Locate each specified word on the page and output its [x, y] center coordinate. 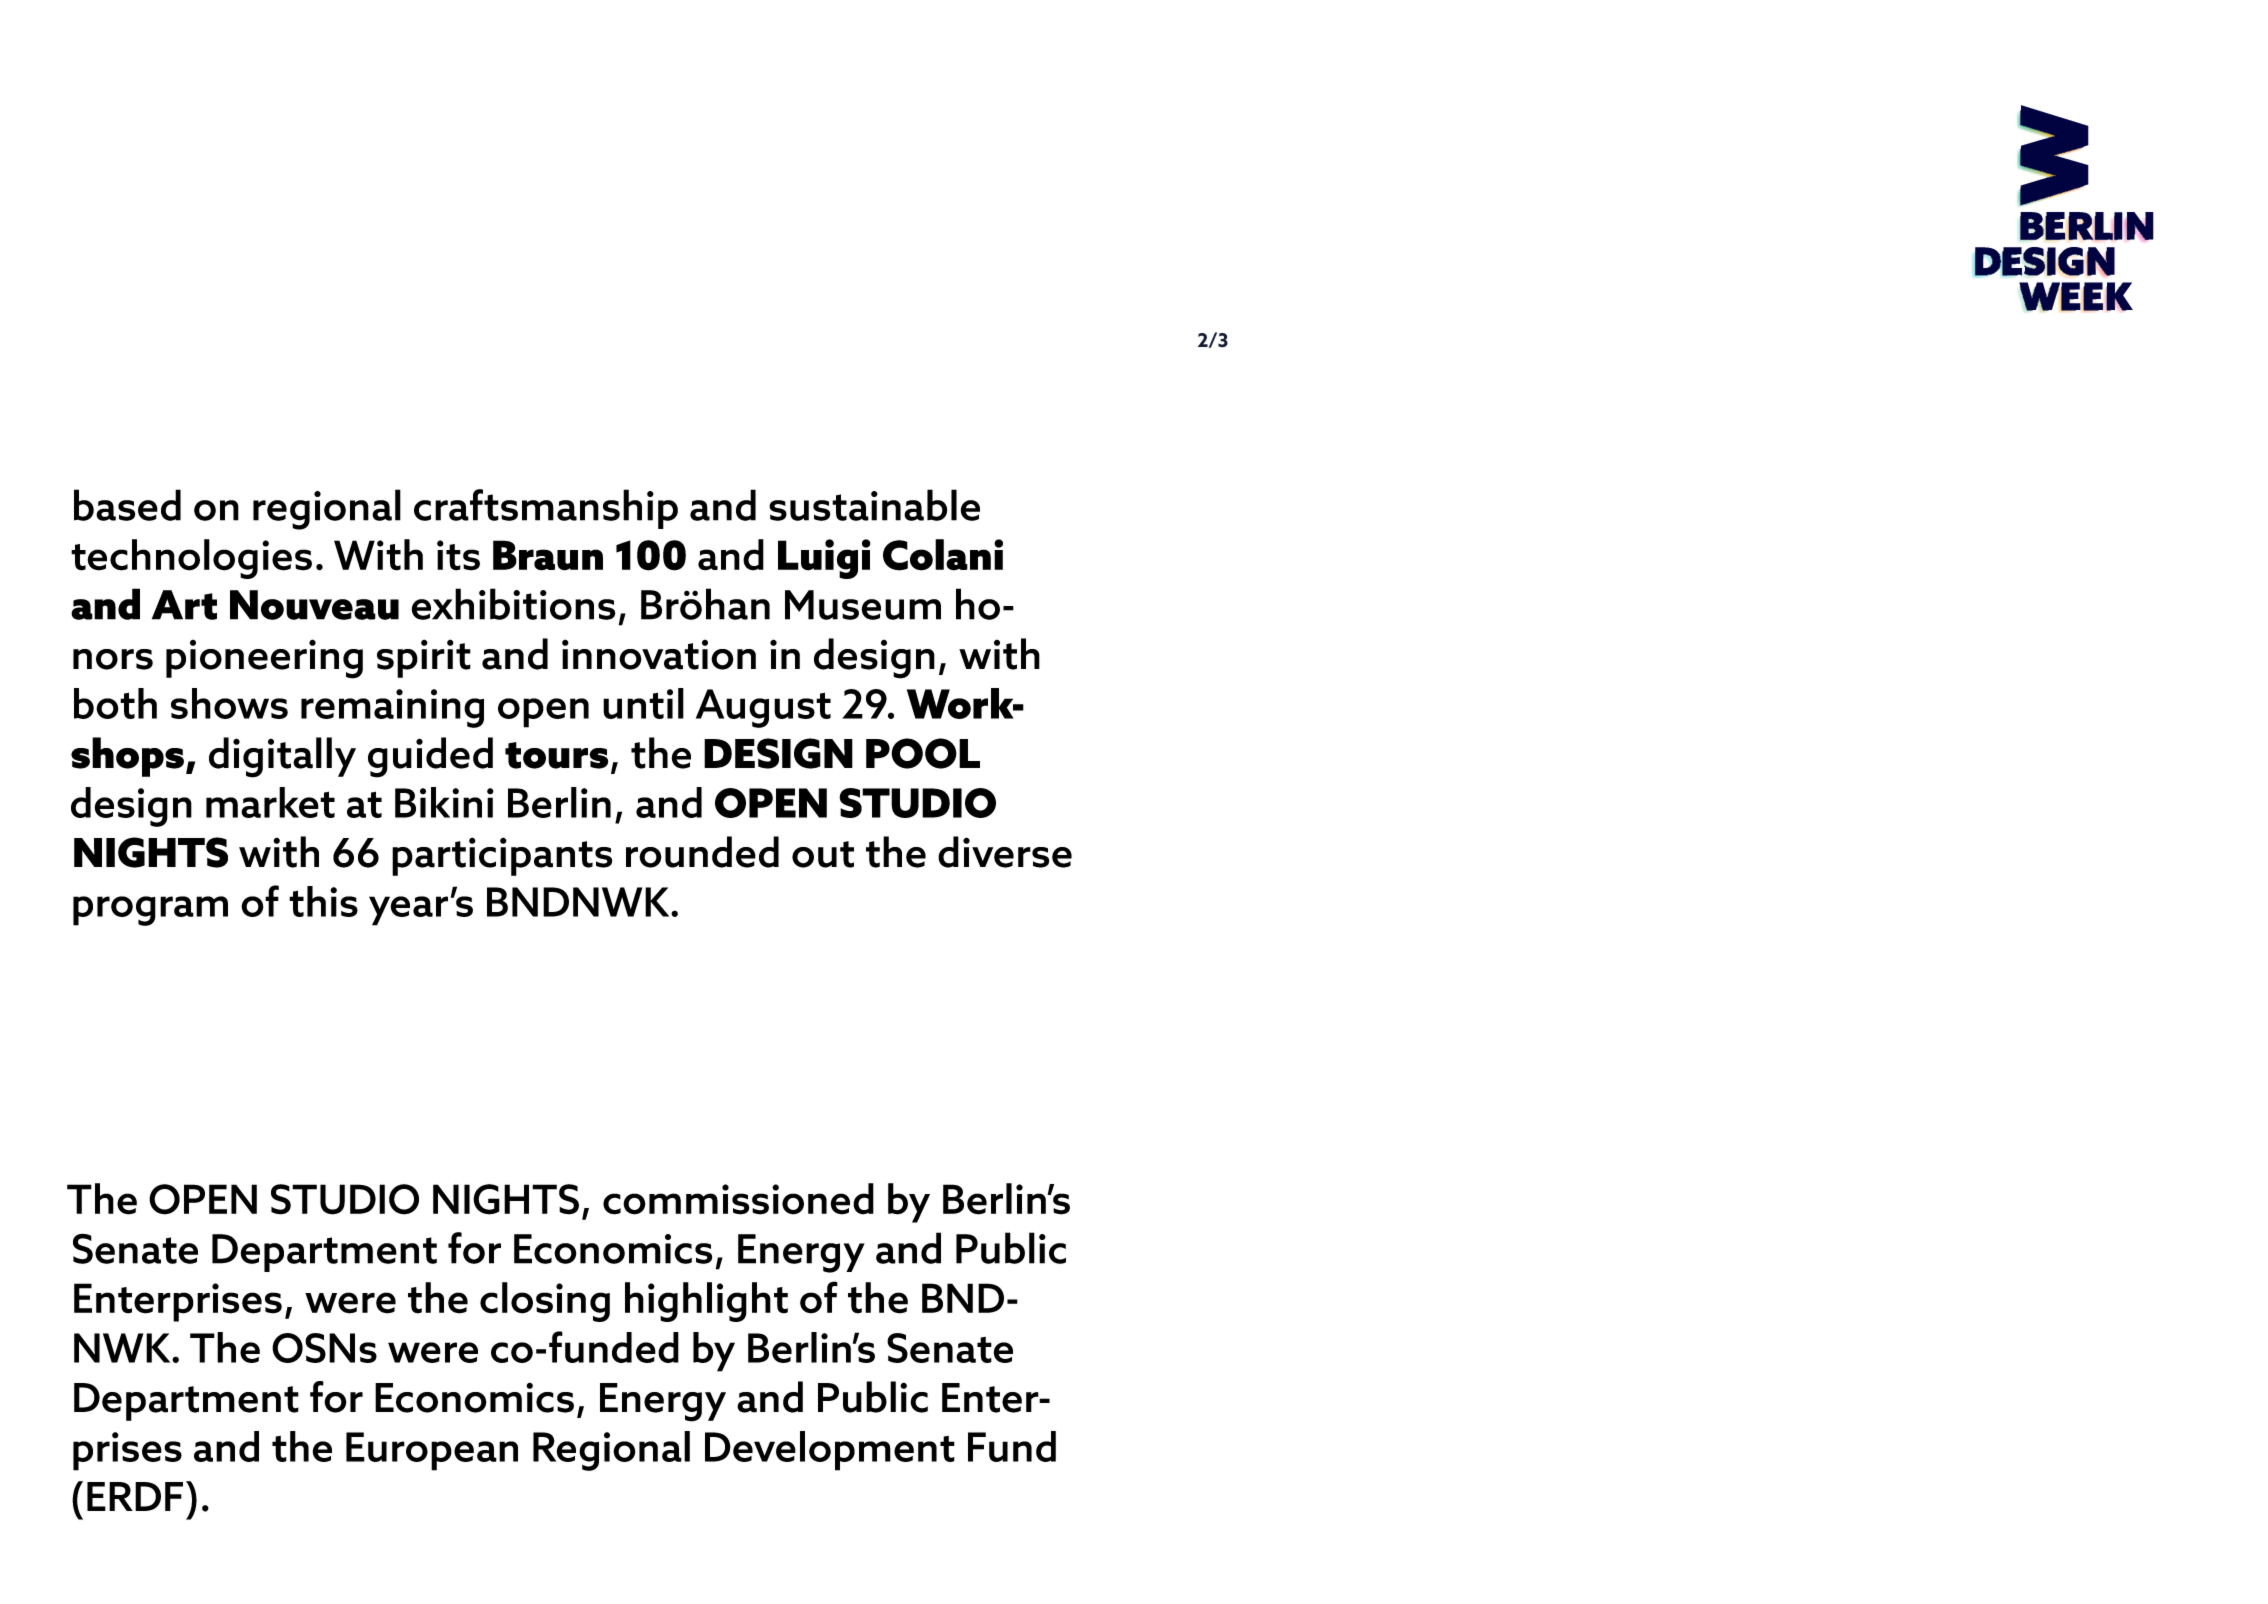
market [270, 802]
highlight [706, 1302]
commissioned [738, 1199]
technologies [191, 559]
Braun [548, 555]
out [823, 854]
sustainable [874, 505]
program [150, 911]
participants [502, 856]
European [432, 1451]
